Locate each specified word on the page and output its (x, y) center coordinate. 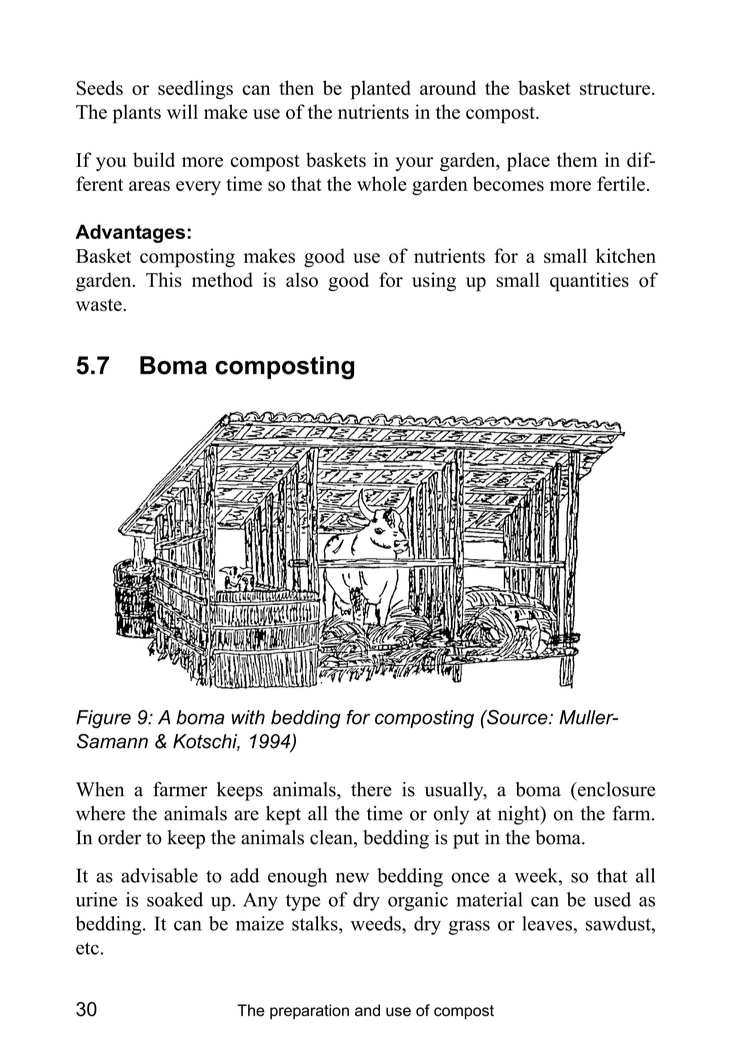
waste (99, 305)
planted (381, 90)
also (302, 279)
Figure (103, 719)
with (248, 717)
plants (137, 114)
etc (87, 948)
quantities (589, 282)
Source (517, 717)
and (367, 1010)
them (577, 159)
